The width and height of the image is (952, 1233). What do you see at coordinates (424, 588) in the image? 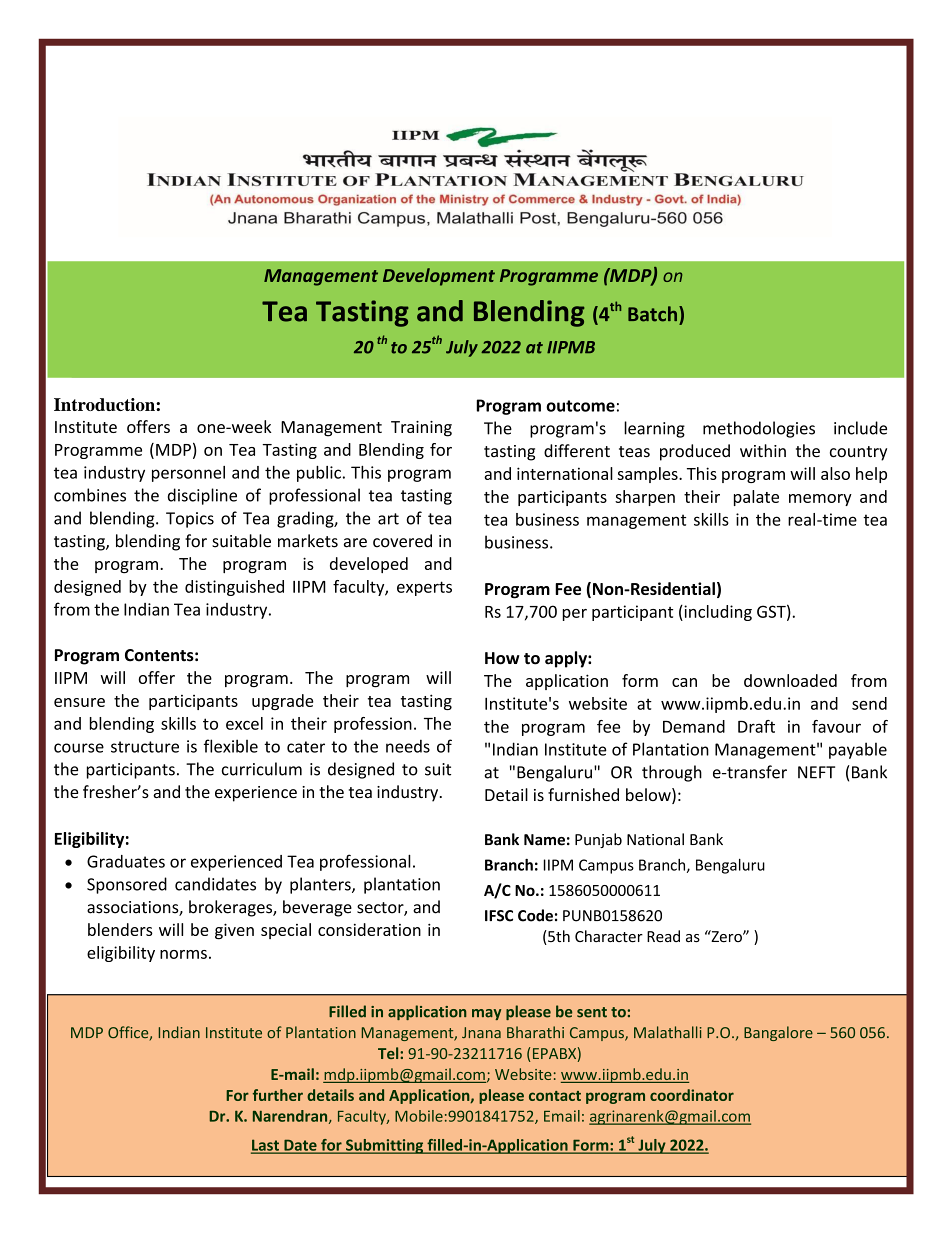
I see `experts` at bounding box center [424, 588].
